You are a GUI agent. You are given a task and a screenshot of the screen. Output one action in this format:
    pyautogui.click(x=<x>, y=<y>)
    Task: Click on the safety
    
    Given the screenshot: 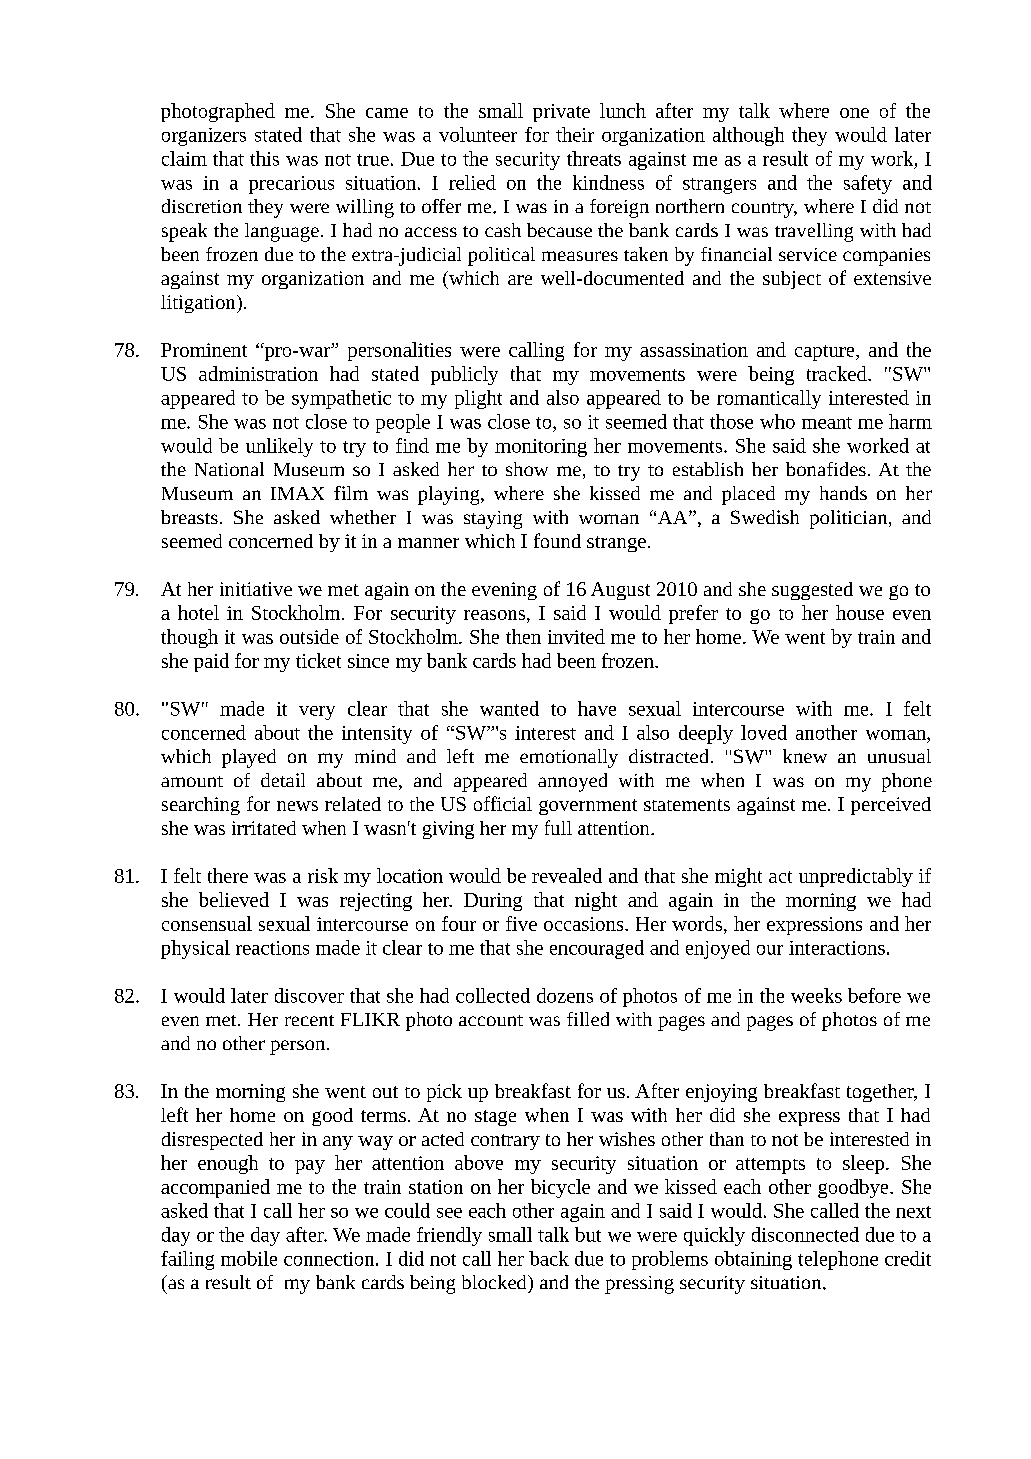 What is the action you would take?
    pyautogui.click(x=868, y=184)
